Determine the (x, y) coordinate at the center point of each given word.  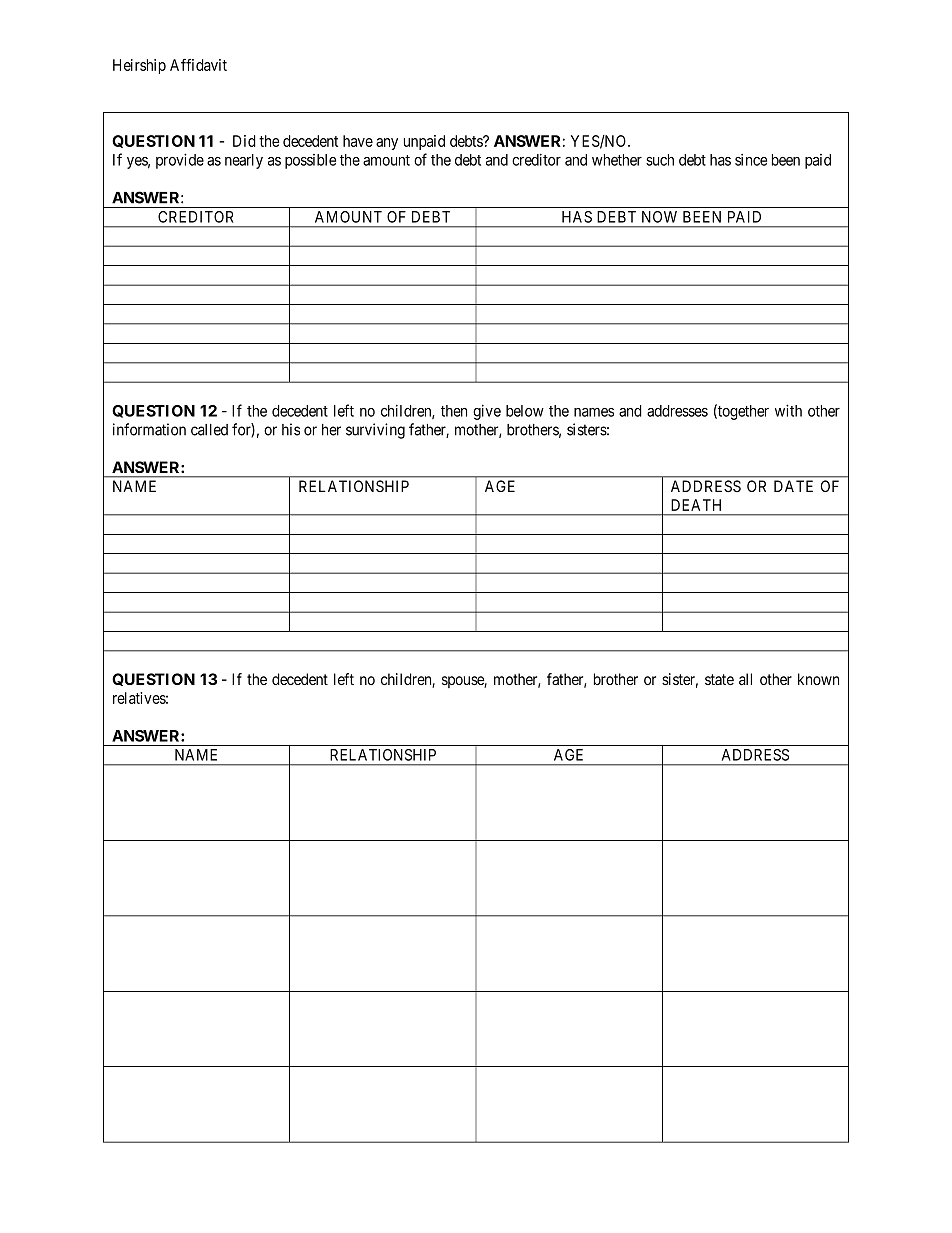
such (660, 160)
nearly (244, 161)
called (209, 430)
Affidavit (198, 65)
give (487, 412)
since (751, 160)
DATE (793, 486)
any (387, 144)
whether (617, 160)
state (719, 679)
